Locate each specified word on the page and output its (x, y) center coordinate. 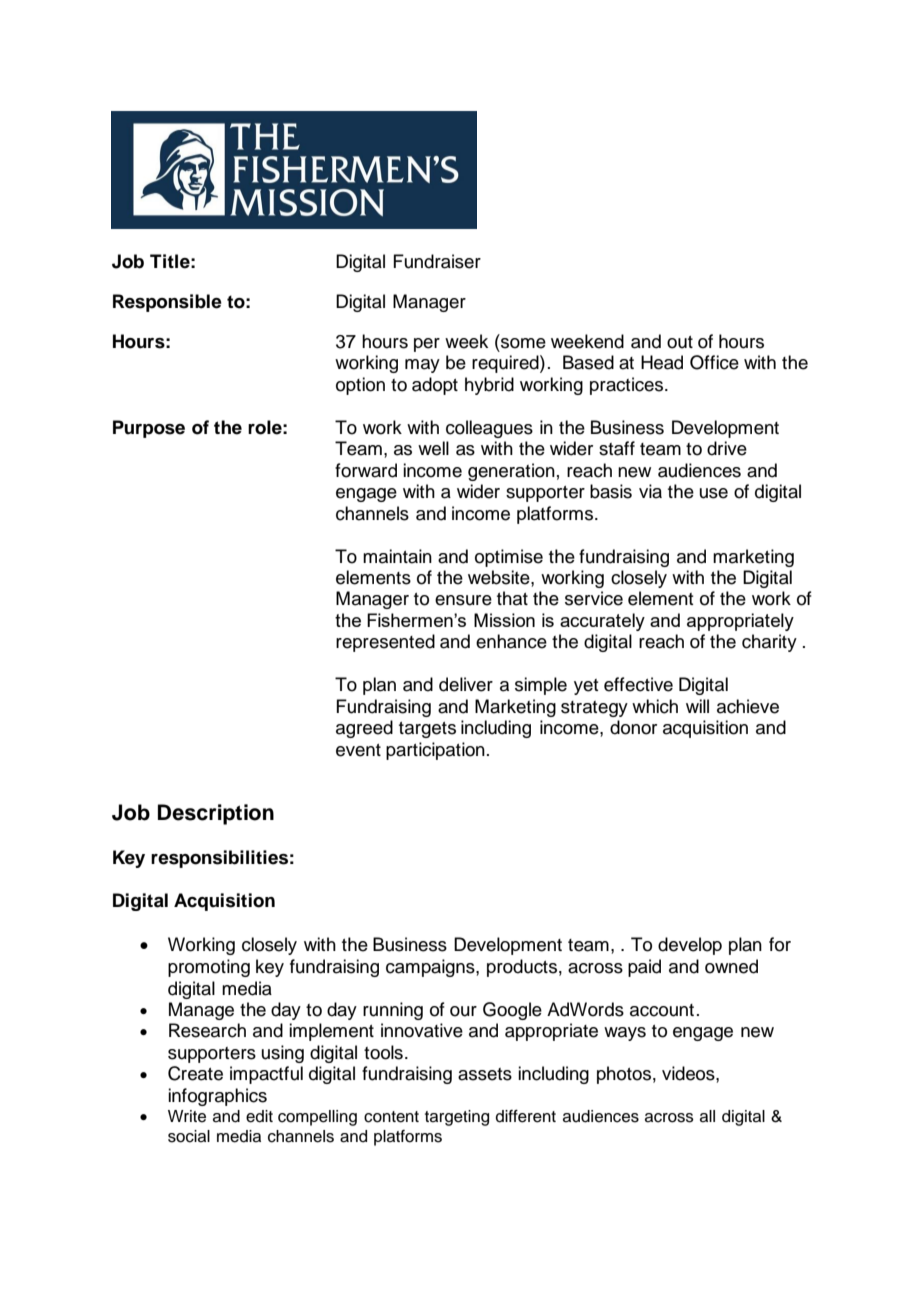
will (697, 706)
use (714, 493)
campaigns (431, 968)
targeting (457, 1118)
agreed (364, 729)
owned (731, 966)
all (707, 1116)
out (680, 342)
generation (511, 472)
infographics (217, 1097)
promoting (209, 968)
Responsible (167, 303)
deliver (466, 684)
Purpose (149, 429)
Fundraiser (437, 261)
